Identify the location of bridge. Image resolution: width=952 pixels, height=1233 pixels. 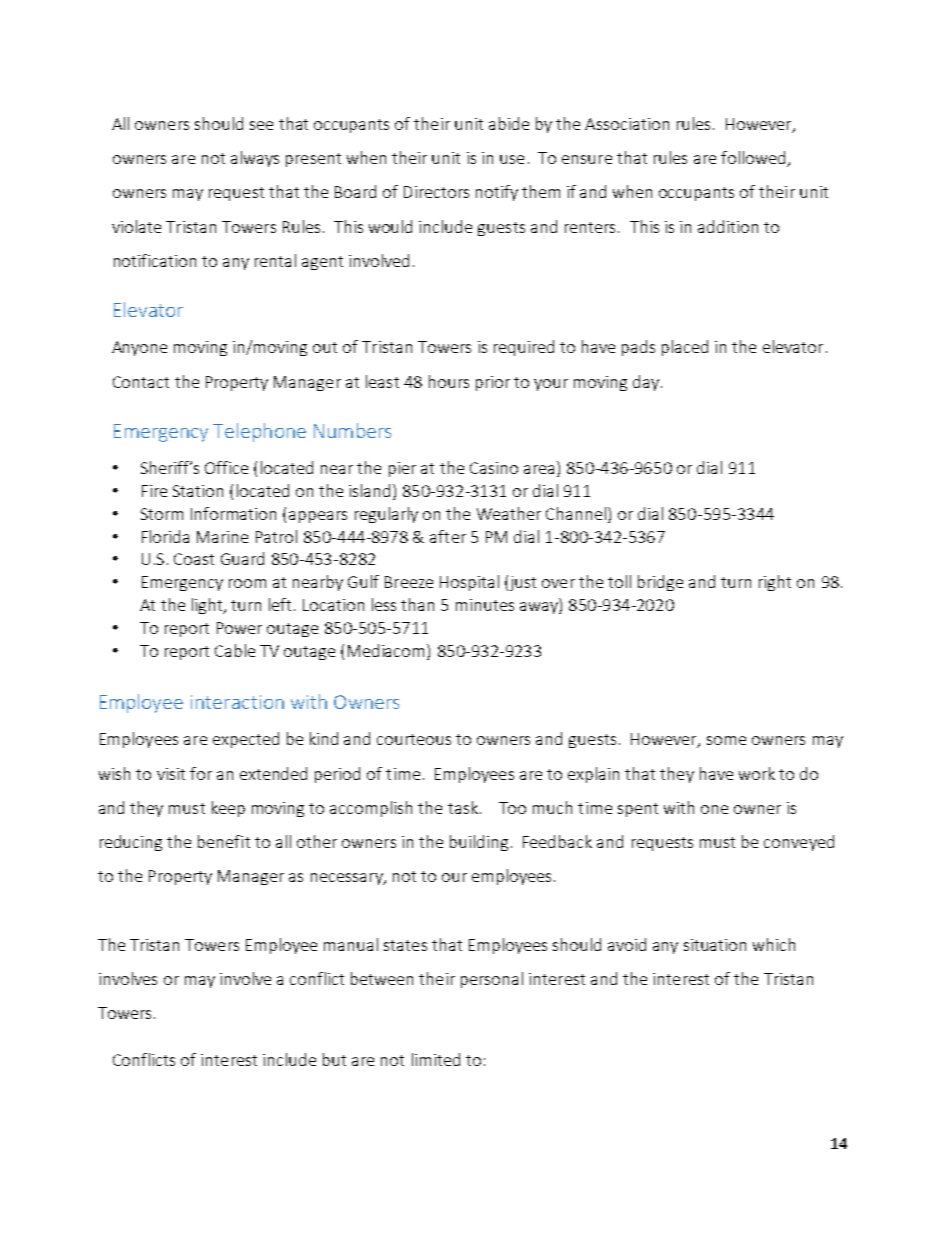
(660, 583).
